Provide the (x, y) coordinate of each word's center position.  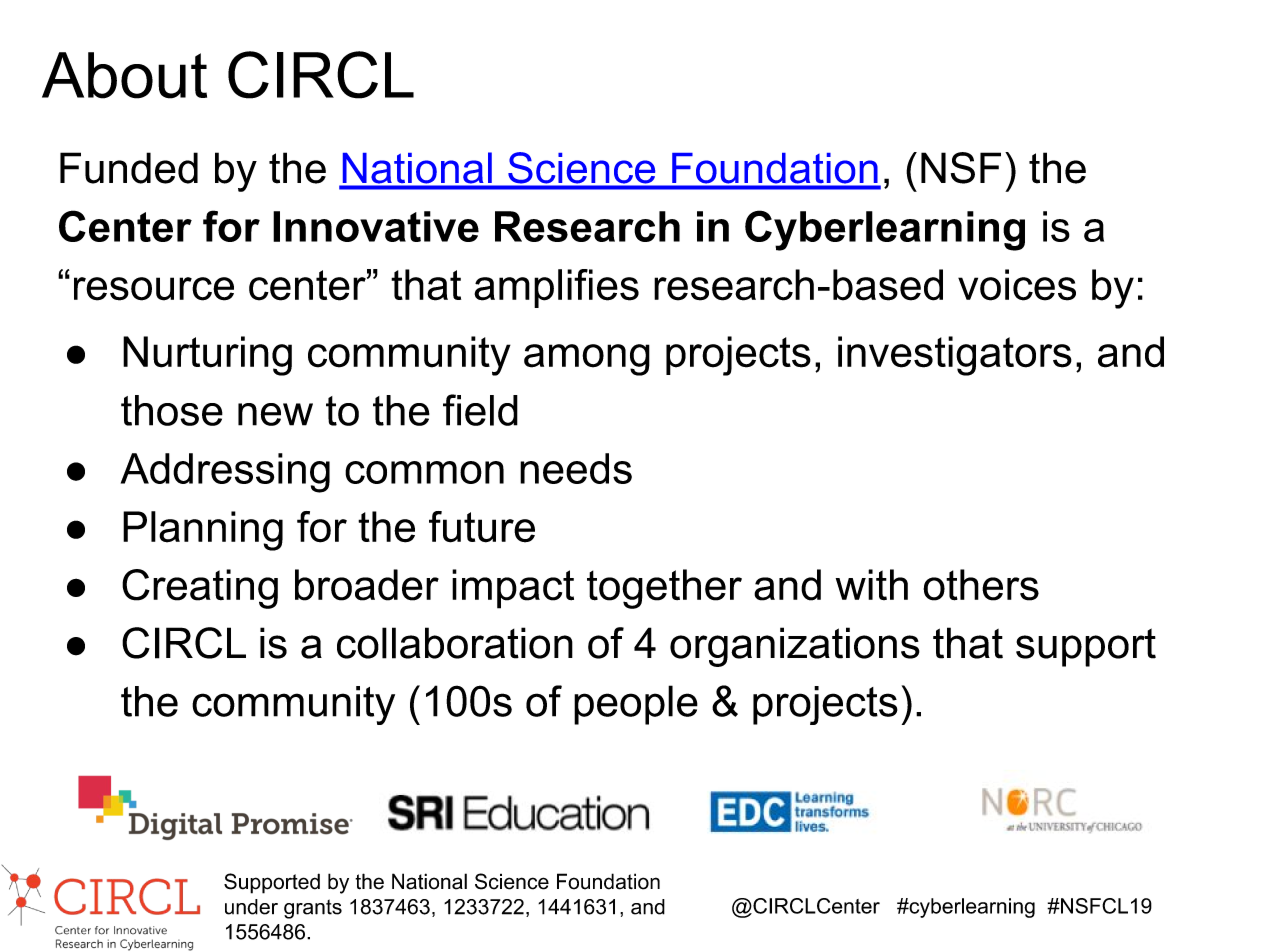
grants (313, 909)
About (124, 75)
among (587, 360)
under (251, 907)
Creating (200, 589)
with (872, 584)
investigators (955, 356)
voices (1017, 285)
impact (513, 589)
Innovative (376, 226)
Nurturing (207, 356)
